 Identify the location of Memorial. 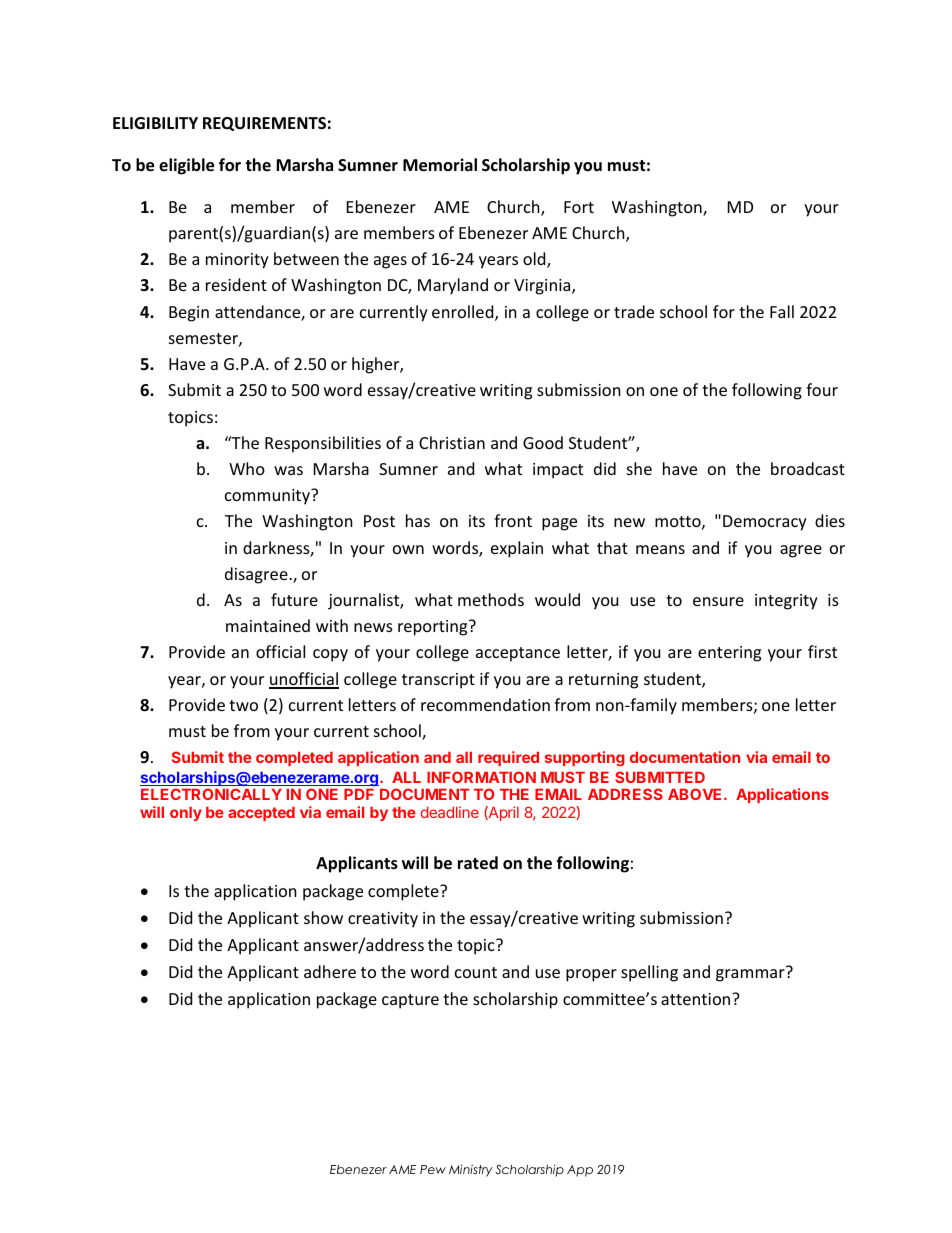
(440, 165).
